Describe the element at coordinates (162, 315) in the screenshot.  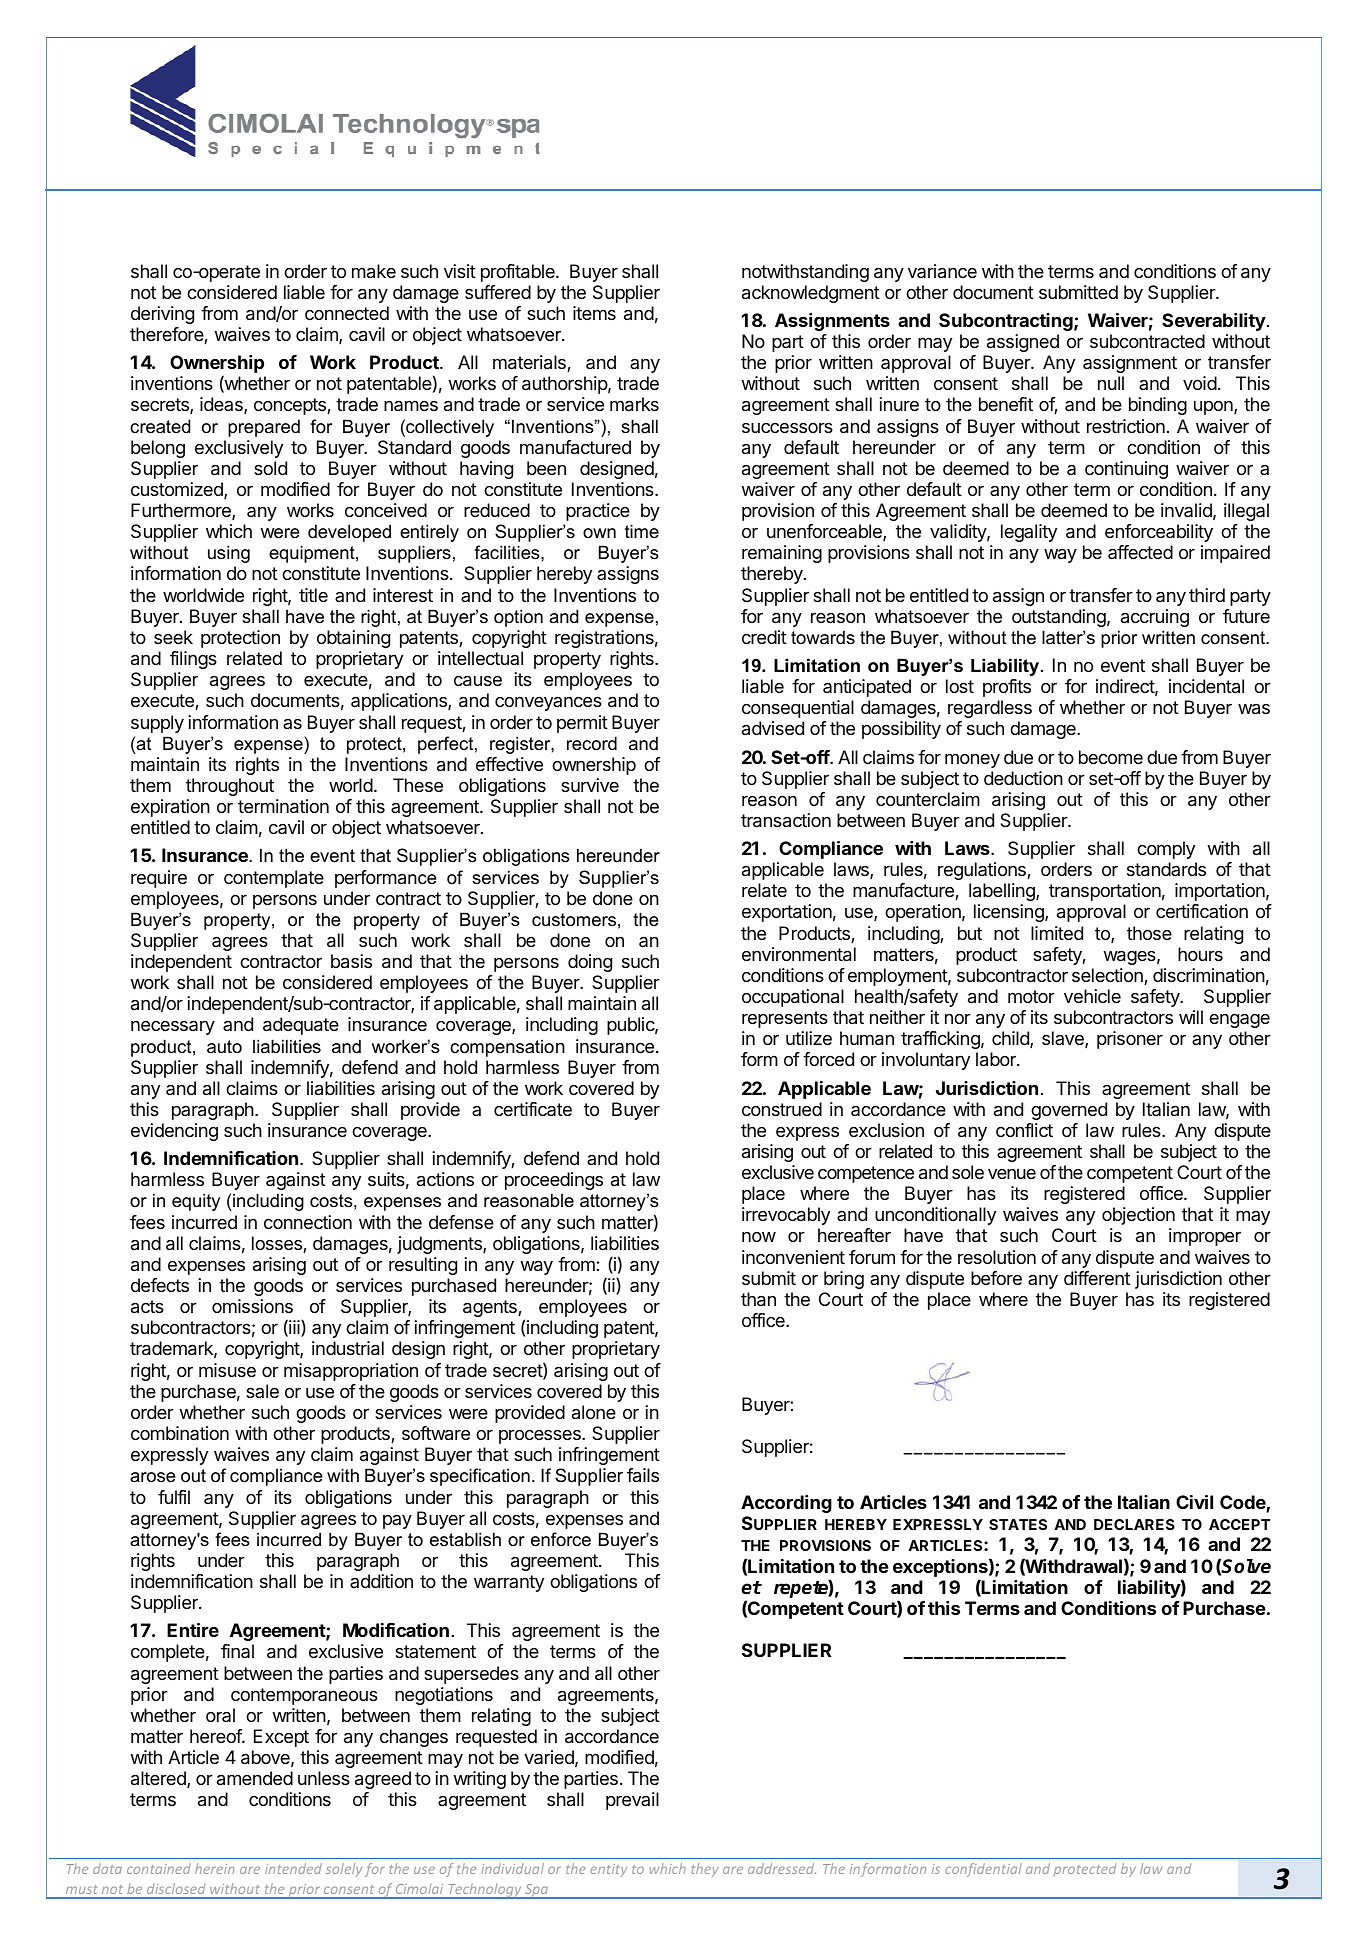
I see `deriving` at that location.
